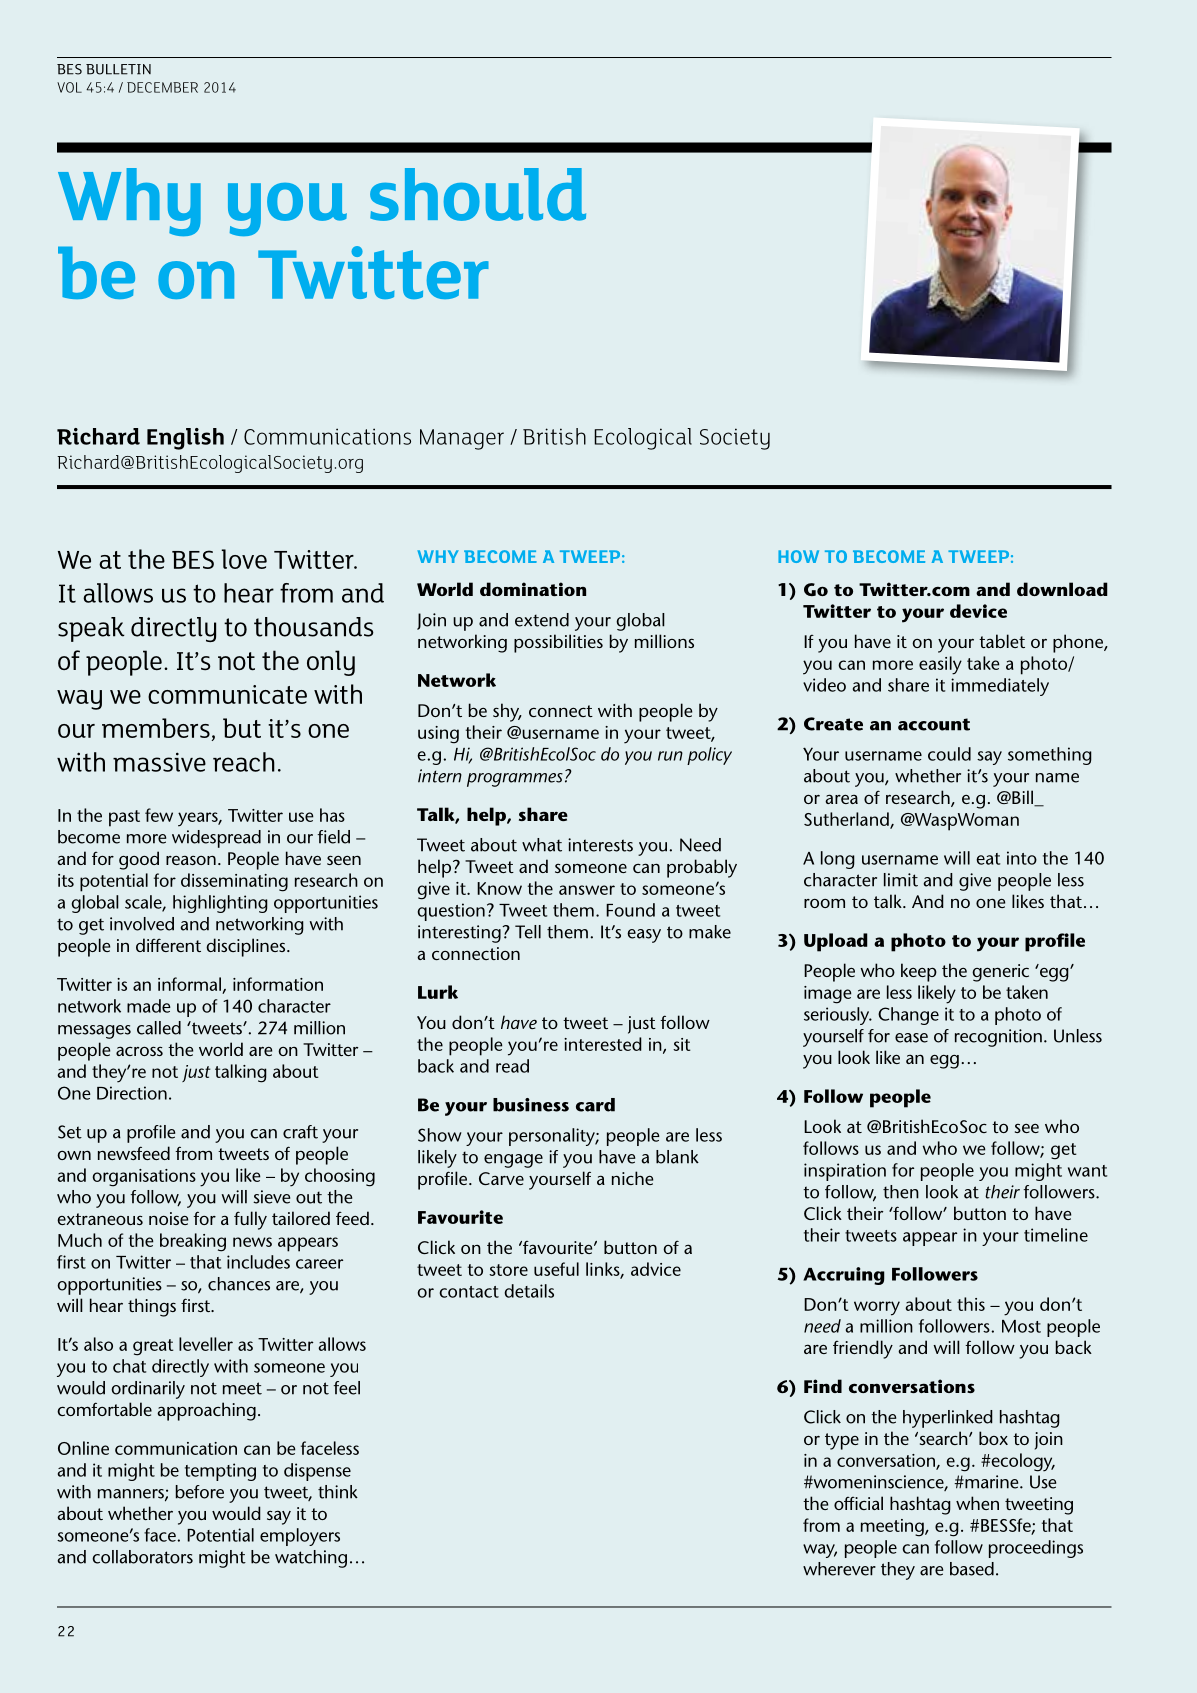 This screenshot has height=1693, width=1197. Describe the element at coordinates (603, 1044) in the screenshot. I see `interested` at that location.
